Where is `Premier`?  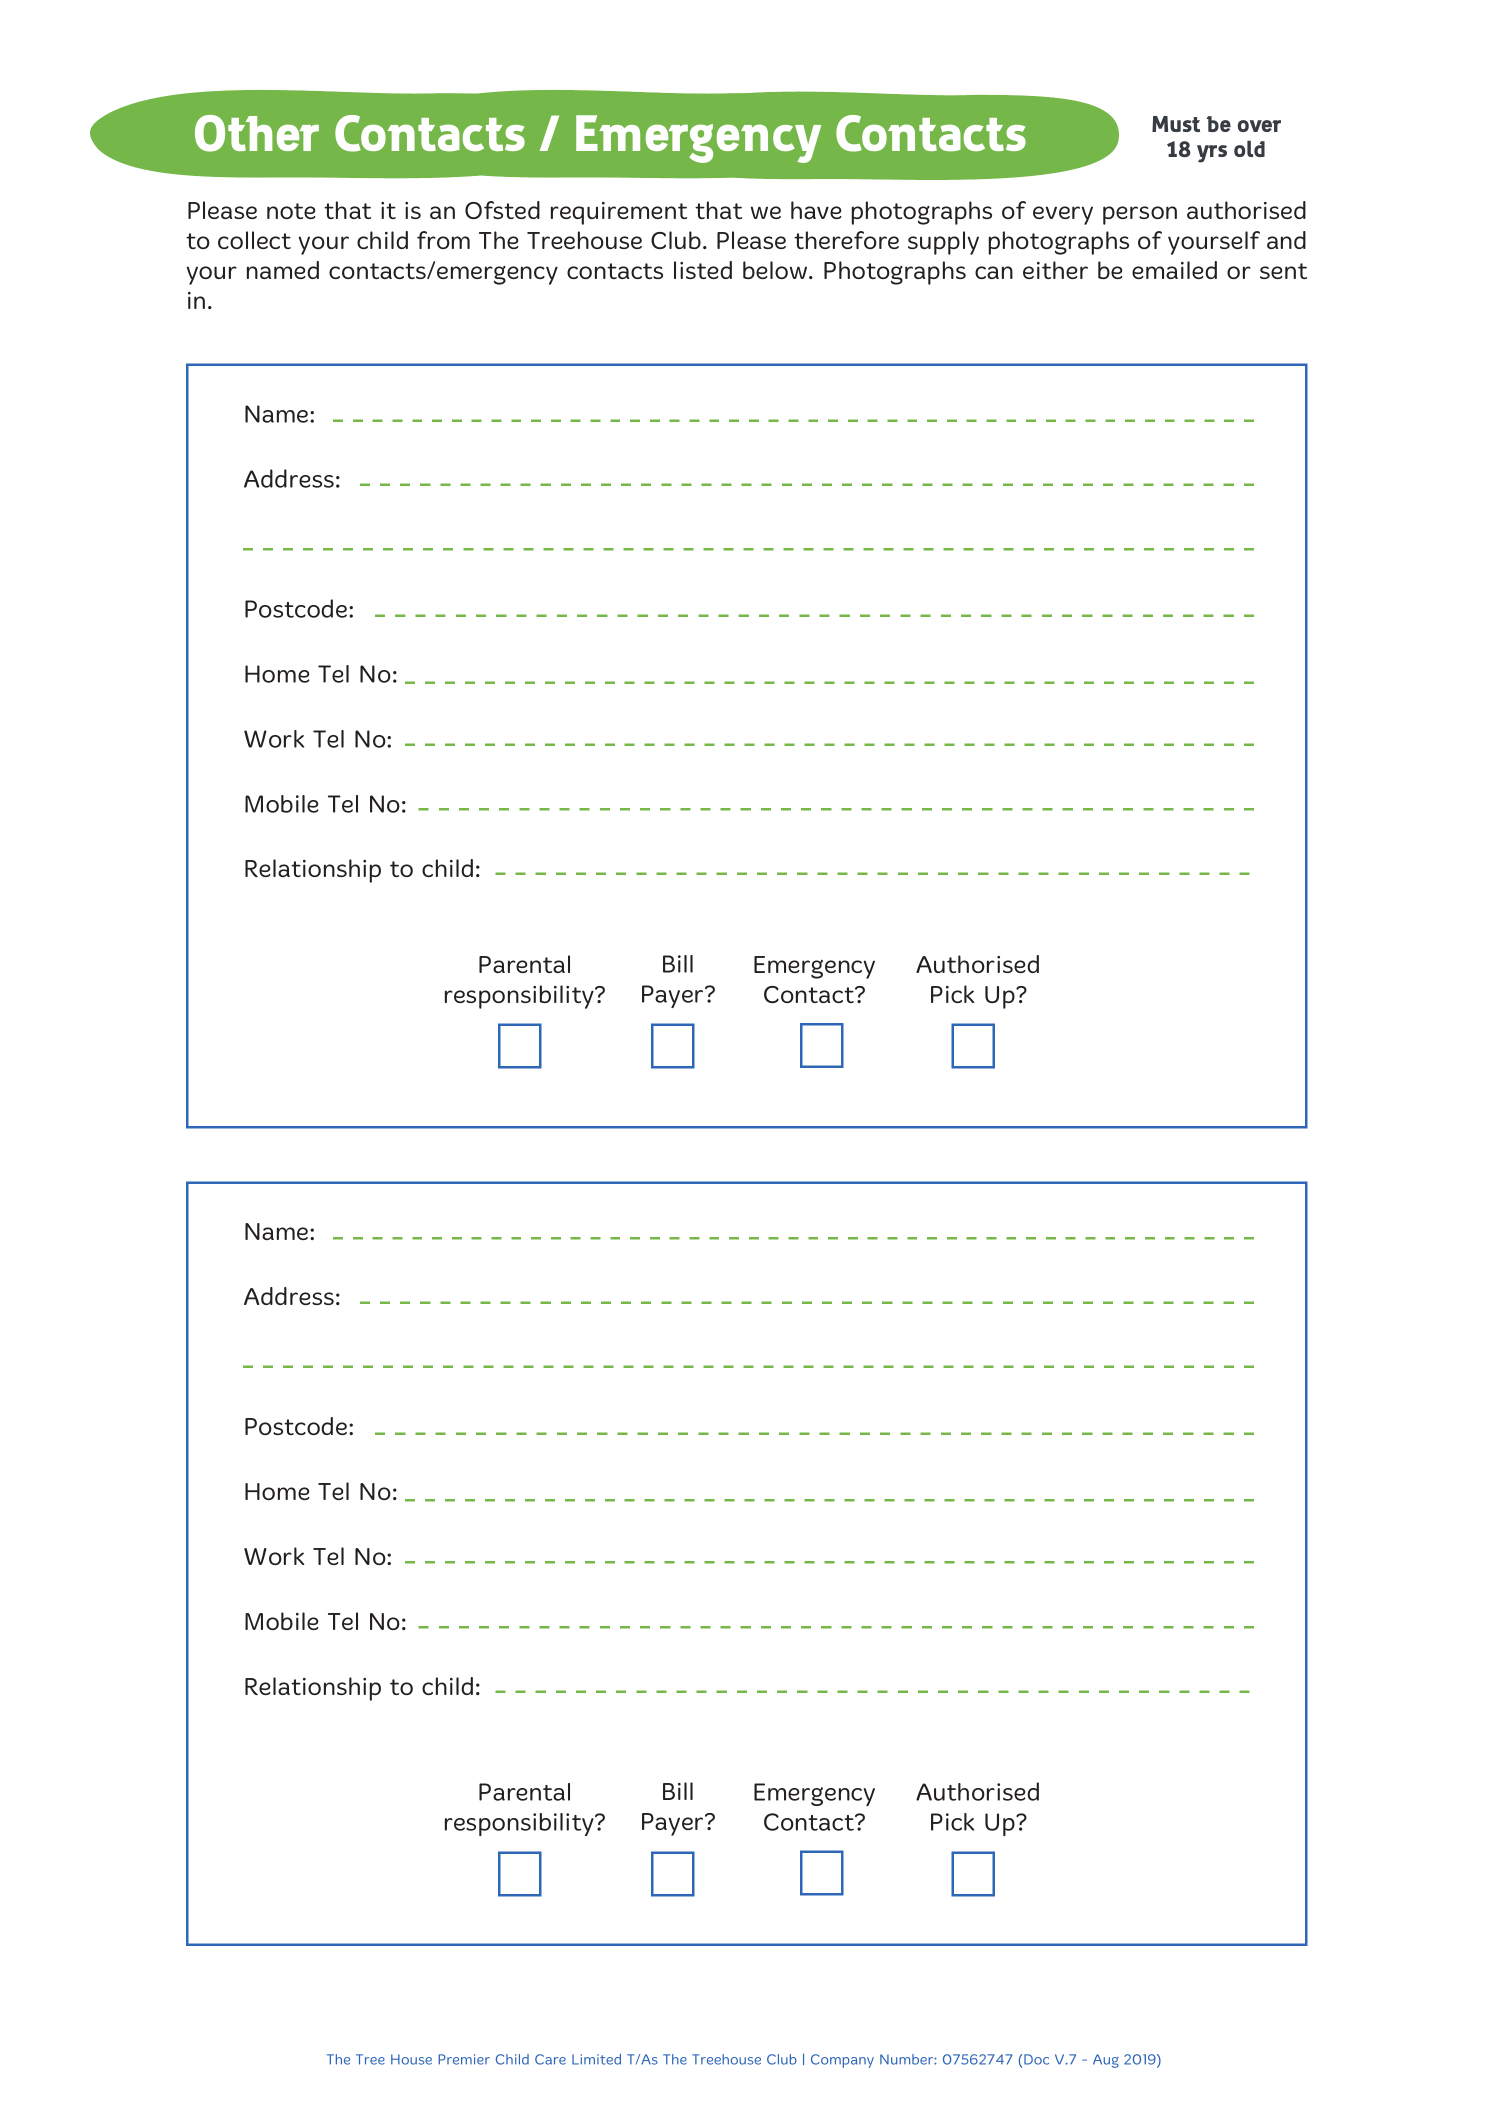 Premier is located at coordinates (464, 2059).
